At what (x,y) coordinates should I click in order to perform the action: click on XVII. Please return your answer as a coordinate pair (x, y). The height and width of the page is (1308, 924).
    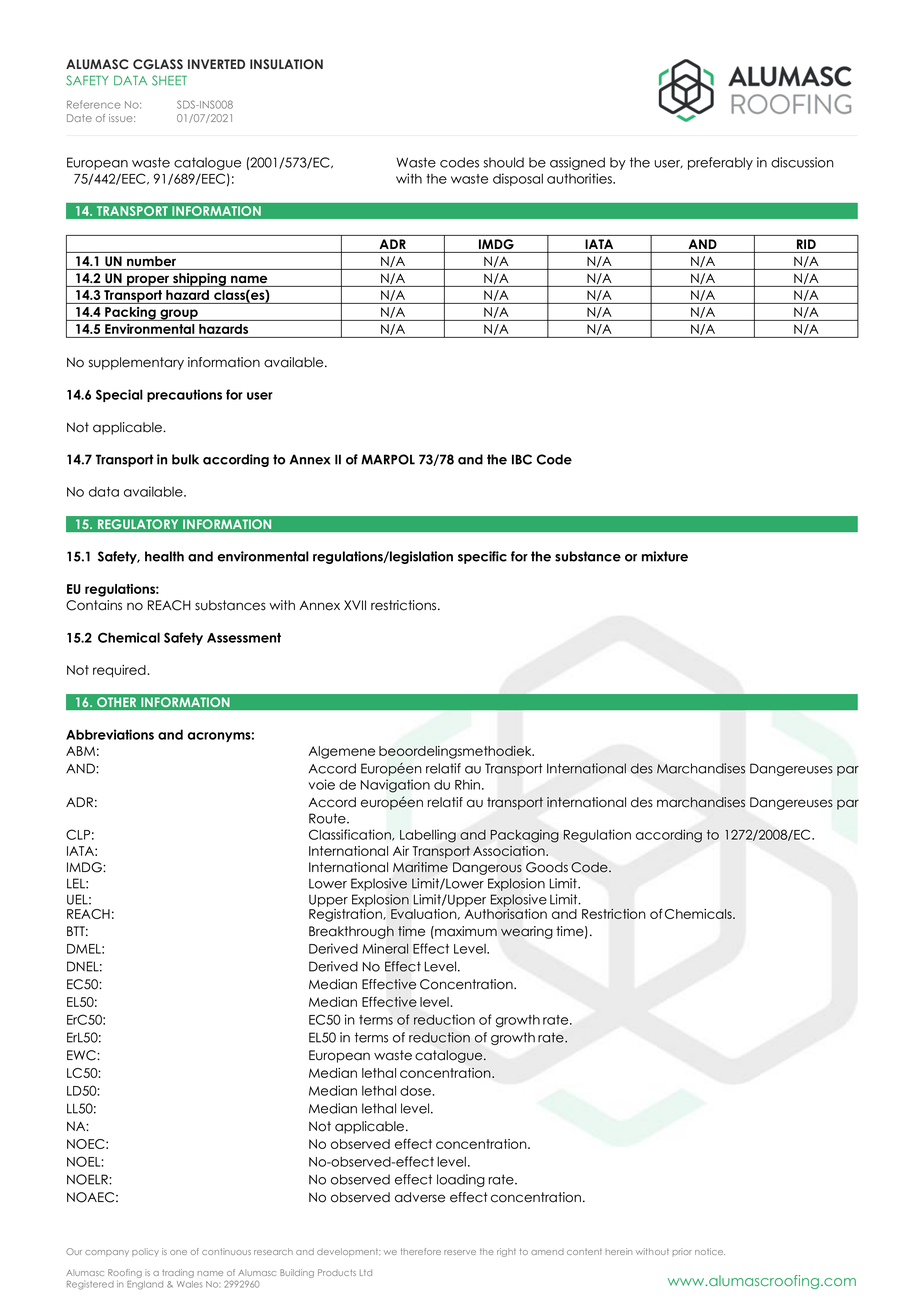
    Looking at the image, I should click on (355, 605).
